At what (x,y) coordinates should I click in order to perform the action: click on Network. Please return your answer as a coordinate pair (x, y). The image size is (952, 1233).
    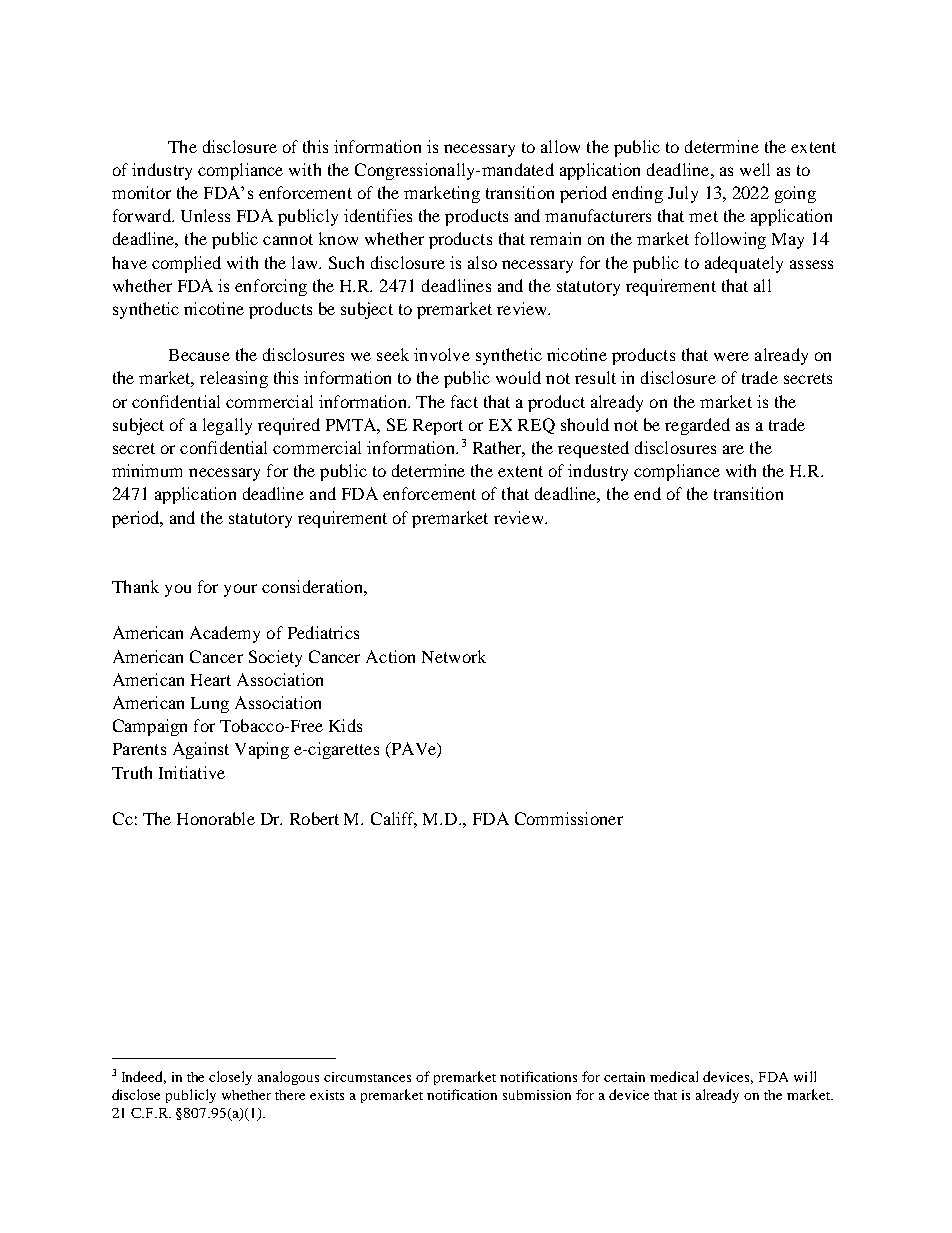
    Looking at the image, I should click on (454, 656).
